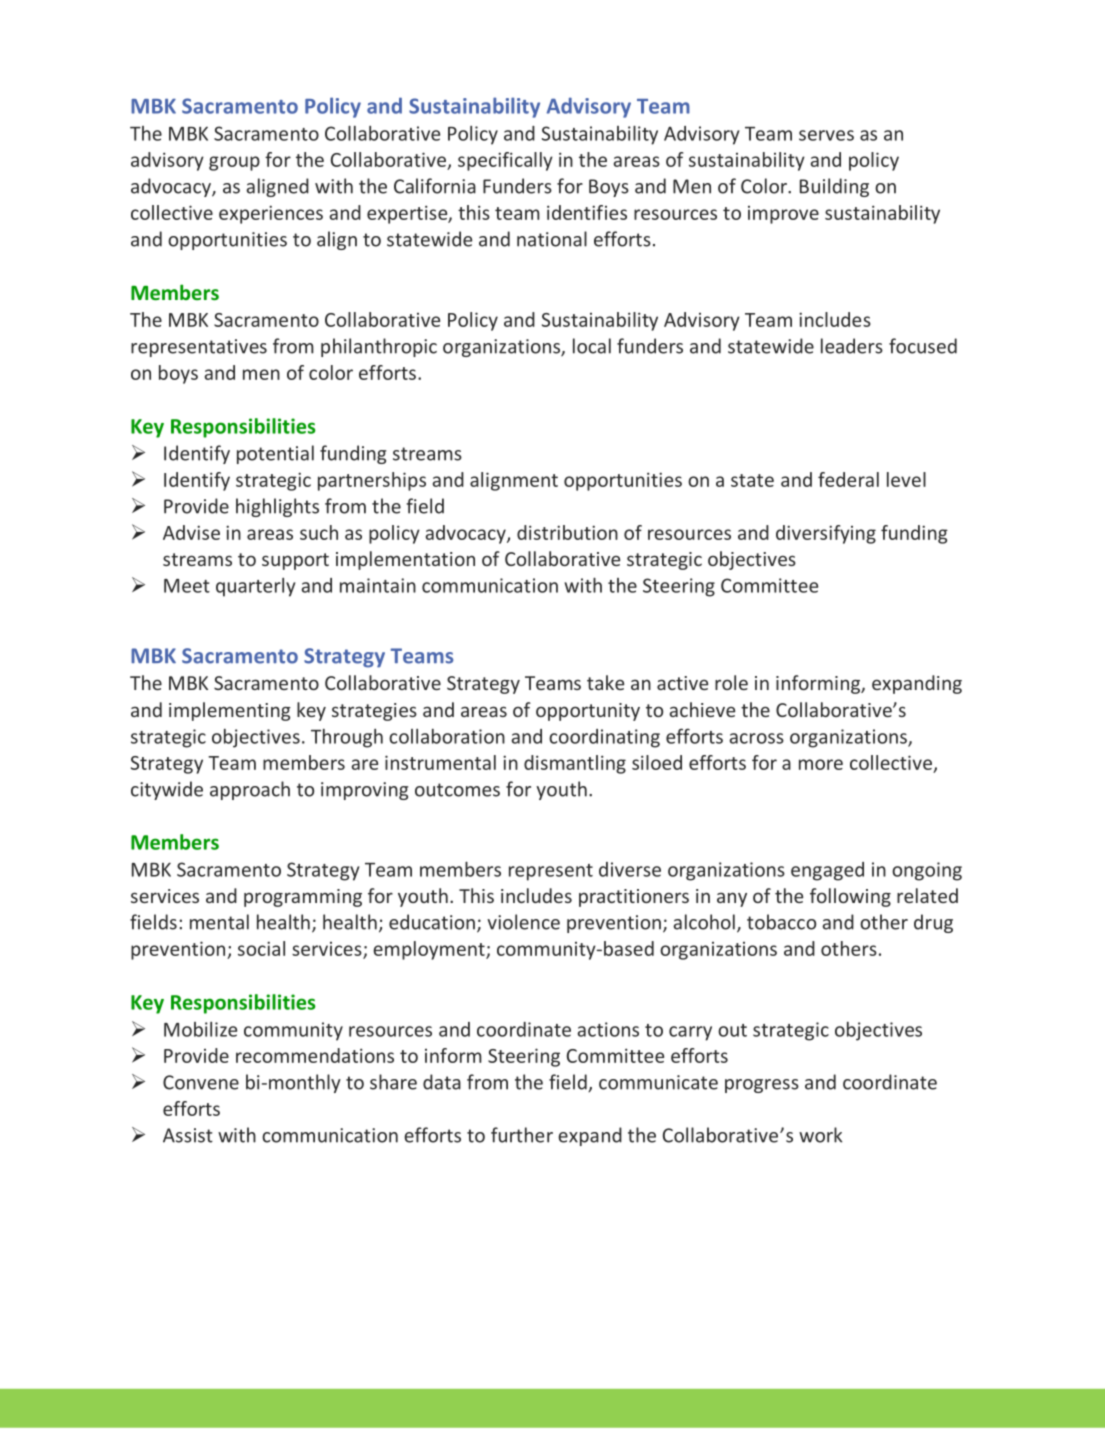 The height and width of the document is (1430, 1105). I want to click on further, so click(522, 1135).
